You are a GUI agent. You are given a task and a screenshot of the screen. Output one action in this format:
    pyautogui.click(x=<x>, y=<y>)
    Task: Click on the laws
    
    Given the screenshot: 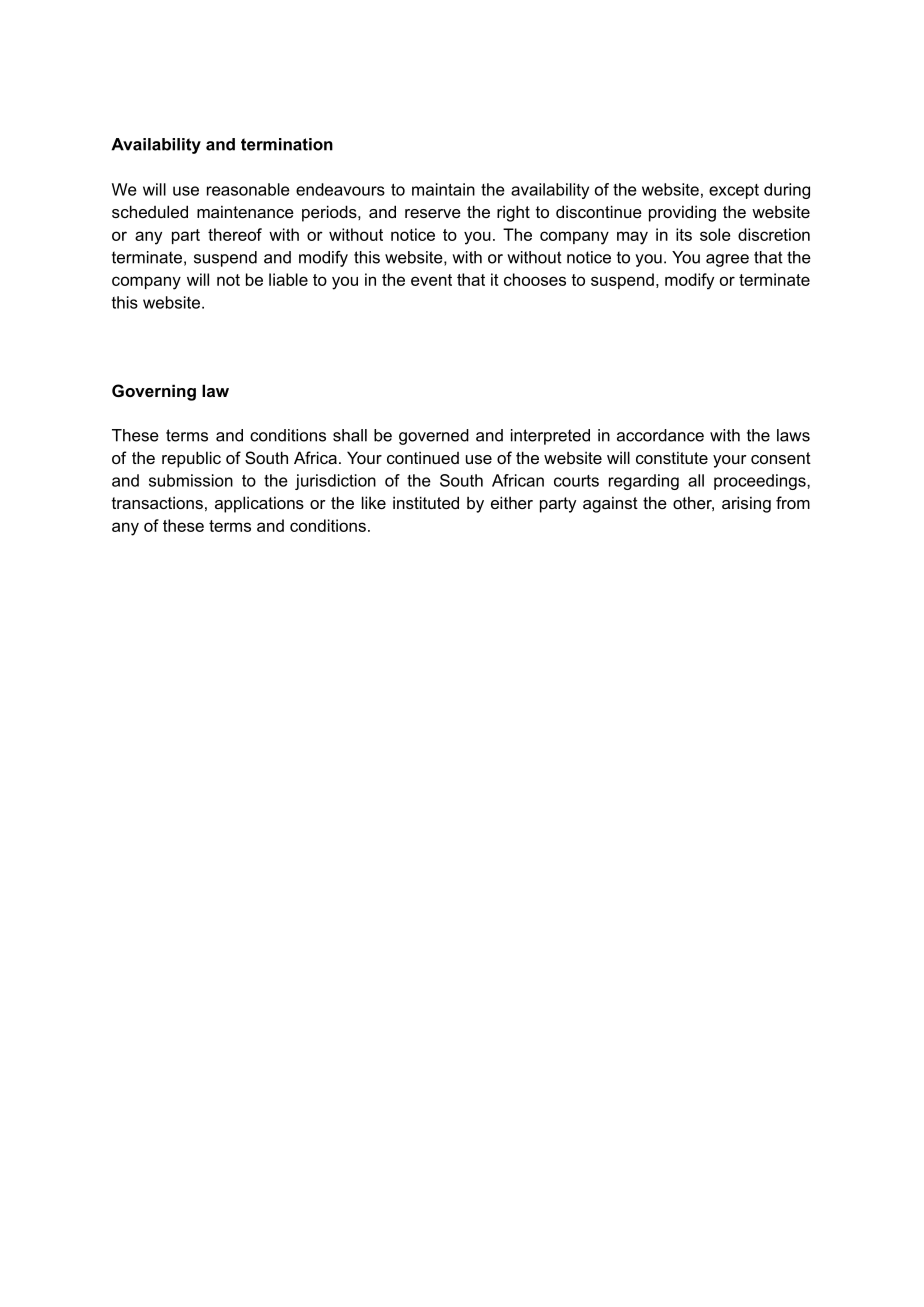 What is the action you would take?
    pyautogui.click(x=793, y=435)
